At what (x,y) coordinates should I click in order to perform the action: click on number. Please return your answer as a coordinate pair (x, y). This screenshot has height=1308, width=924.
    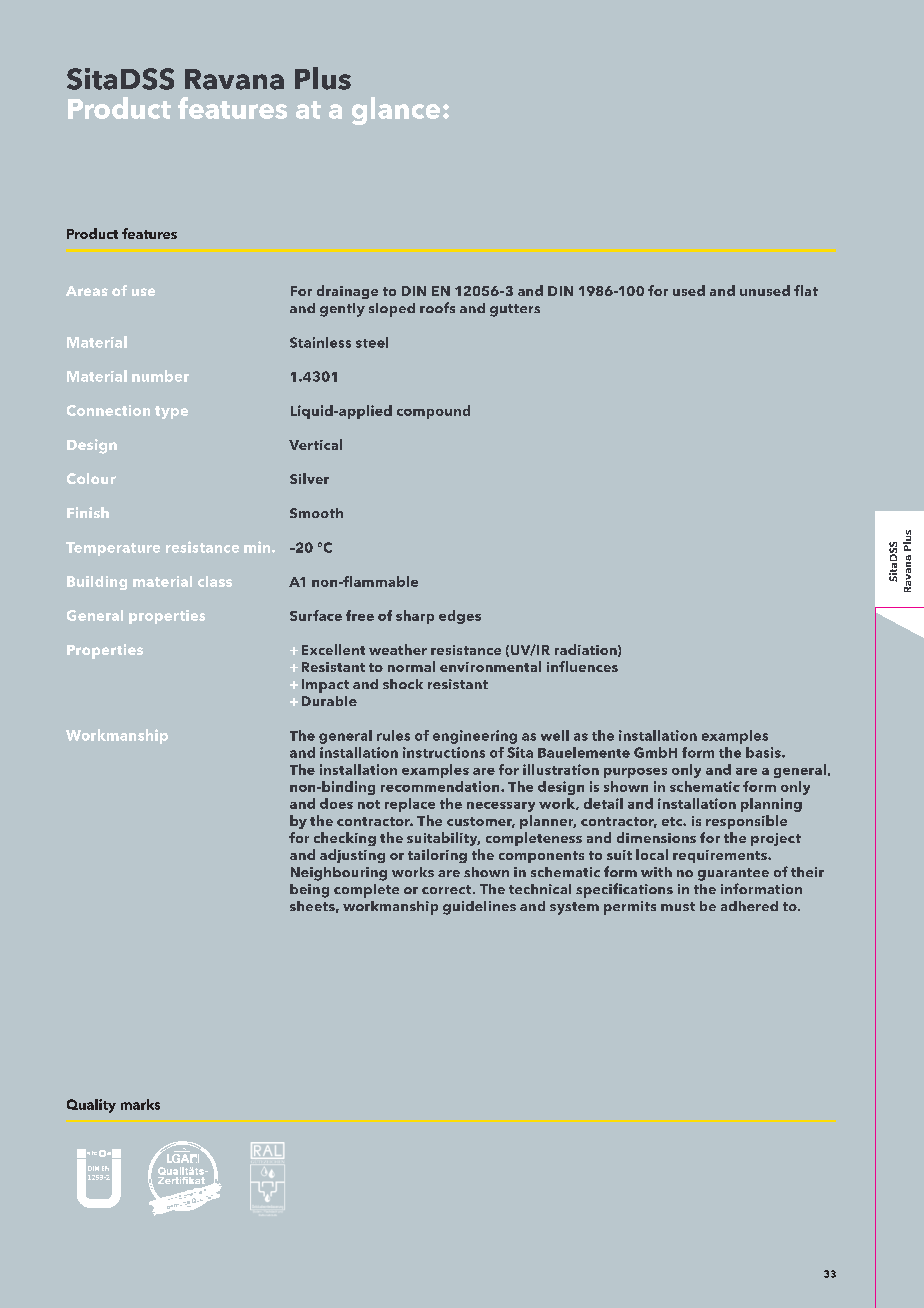
    Looking at the image, I should click on (160, 376).
